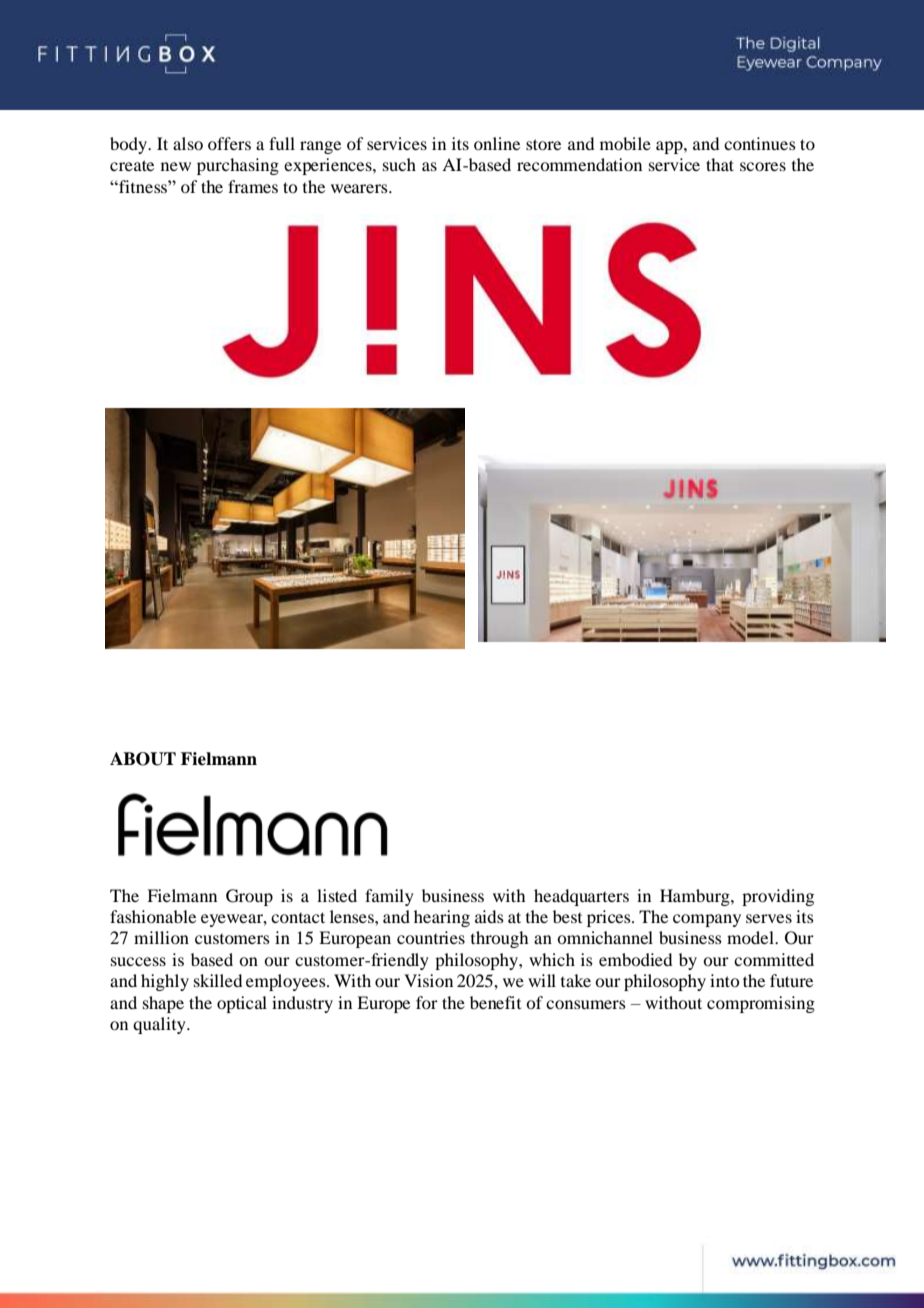 The width and height of the image is (924, 1308). What do you see at coordinates (497, 143) in the image?
I see `online` at bounding box center [497, 143].
